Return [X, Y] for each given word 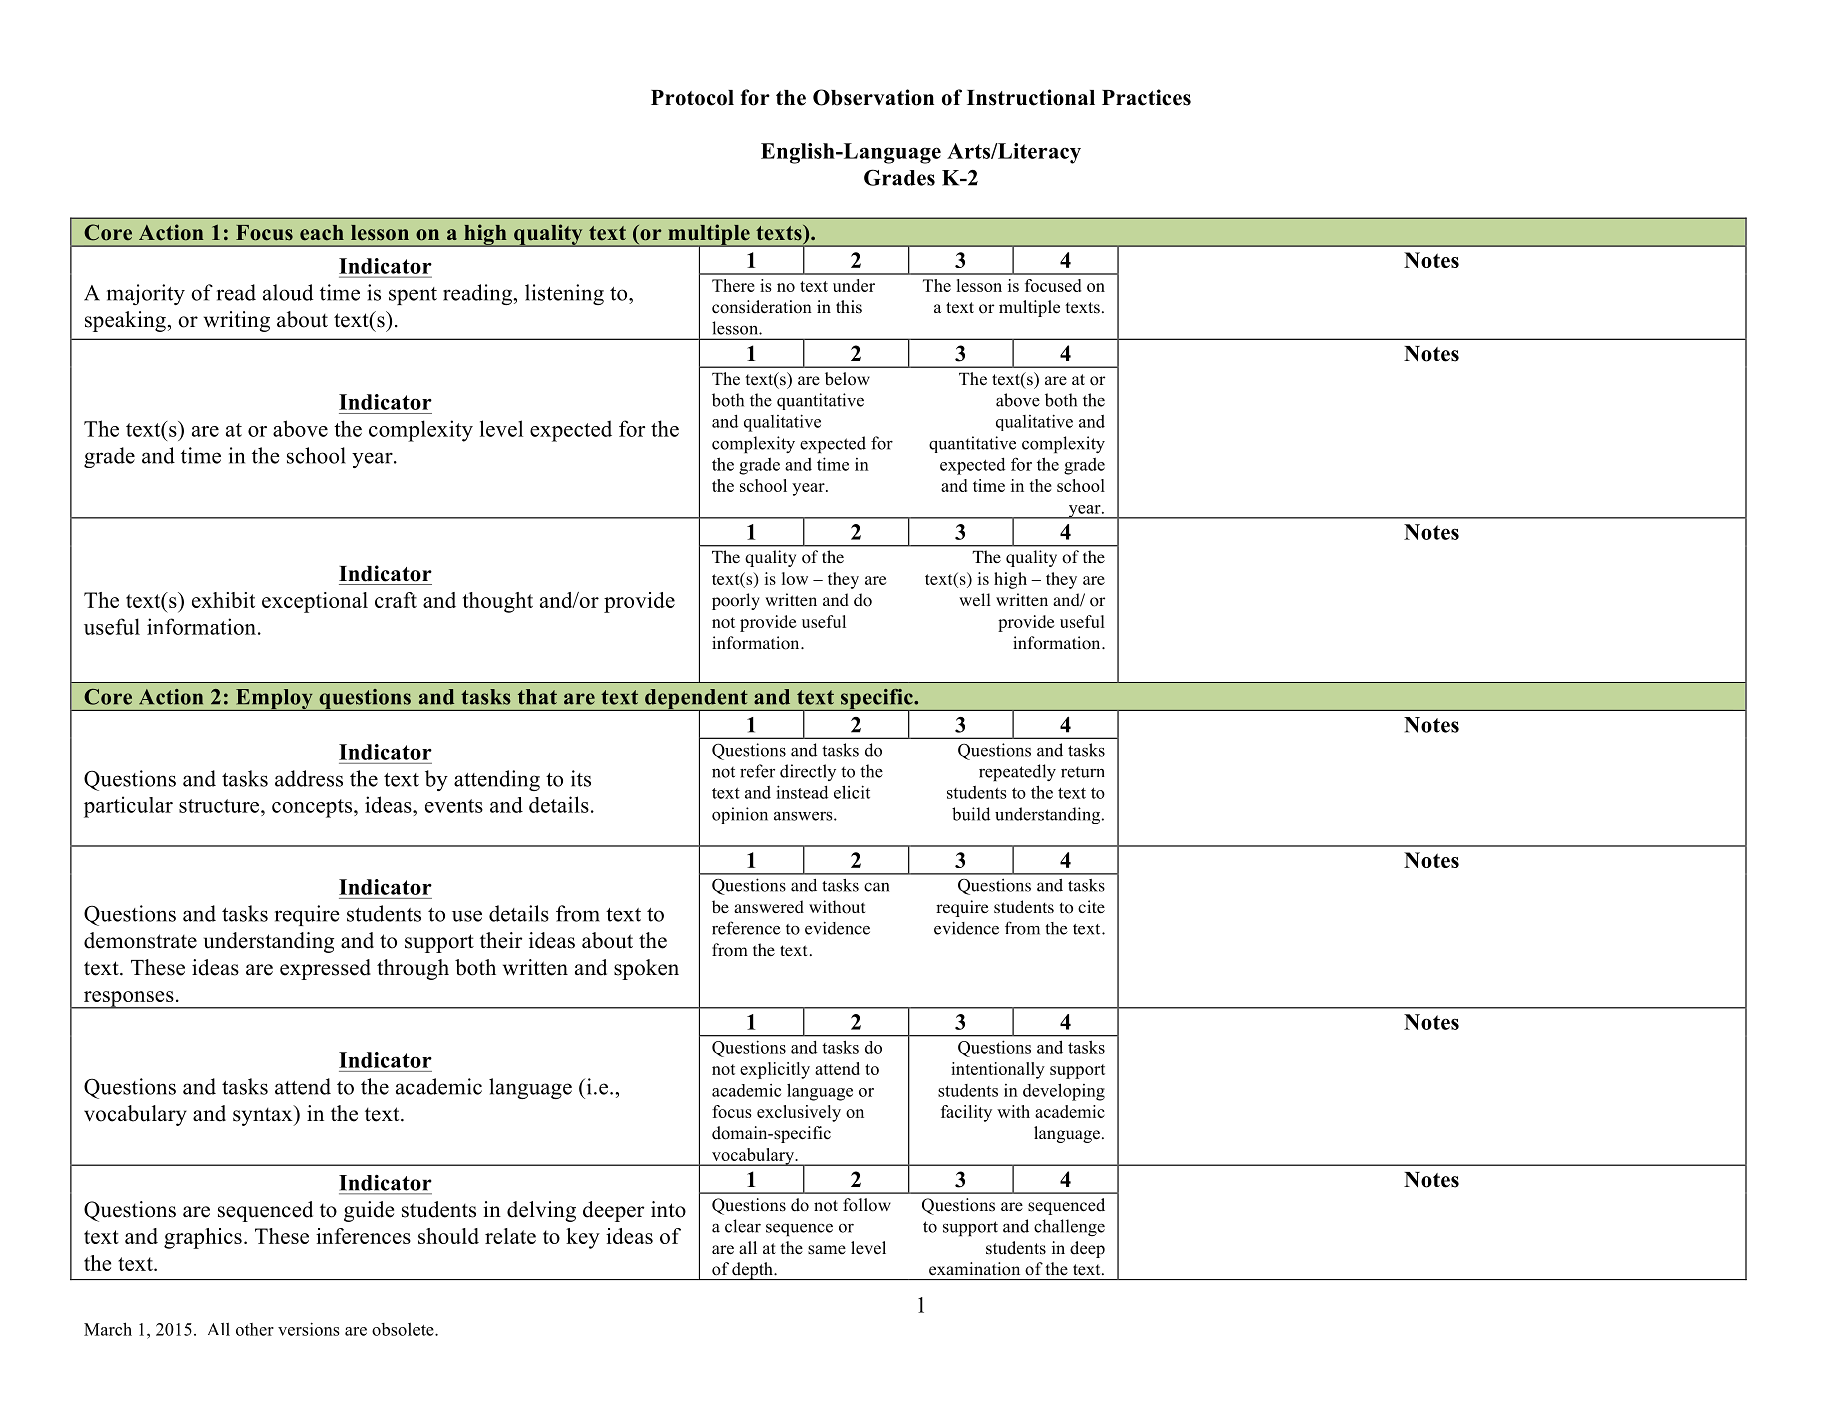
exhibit [223, 600]
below [847, 379]
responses [128, 1000]
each [322, 233]
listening [564, 294]
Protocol [692, 98]
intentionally [998, 1070]
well [975, 599]
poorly [736, 601]
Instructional [1031, 97]
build [971, 814]
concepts [312, 808]
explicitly [775, 1070]
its [581, 778]
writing [237, 321]
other [255, 1329]
